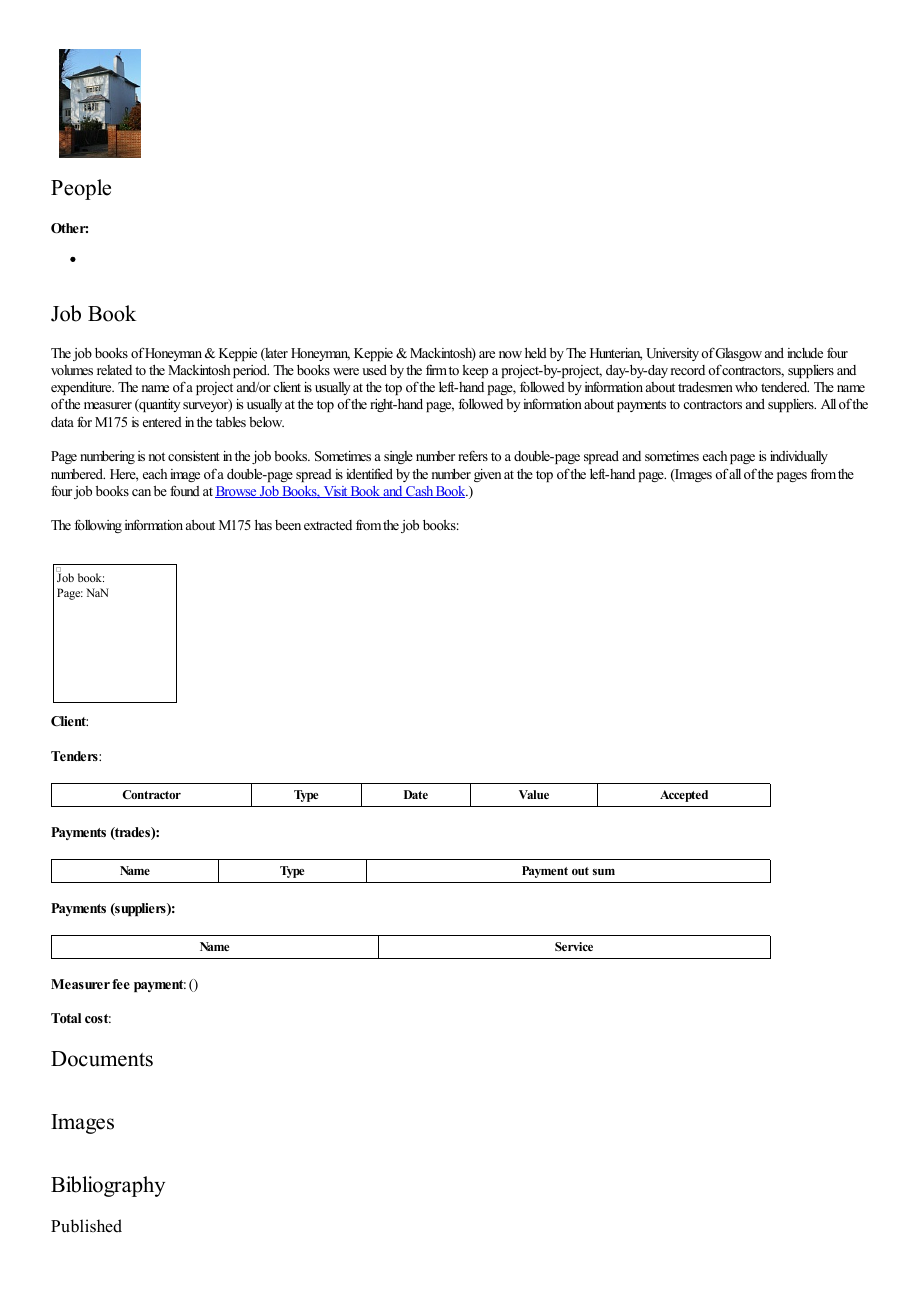 This screenshot has height=1308, width=924. What do you see at coordinates (263, 524) in the screenshot?
I see `has` at bounding box center [263, 524].
